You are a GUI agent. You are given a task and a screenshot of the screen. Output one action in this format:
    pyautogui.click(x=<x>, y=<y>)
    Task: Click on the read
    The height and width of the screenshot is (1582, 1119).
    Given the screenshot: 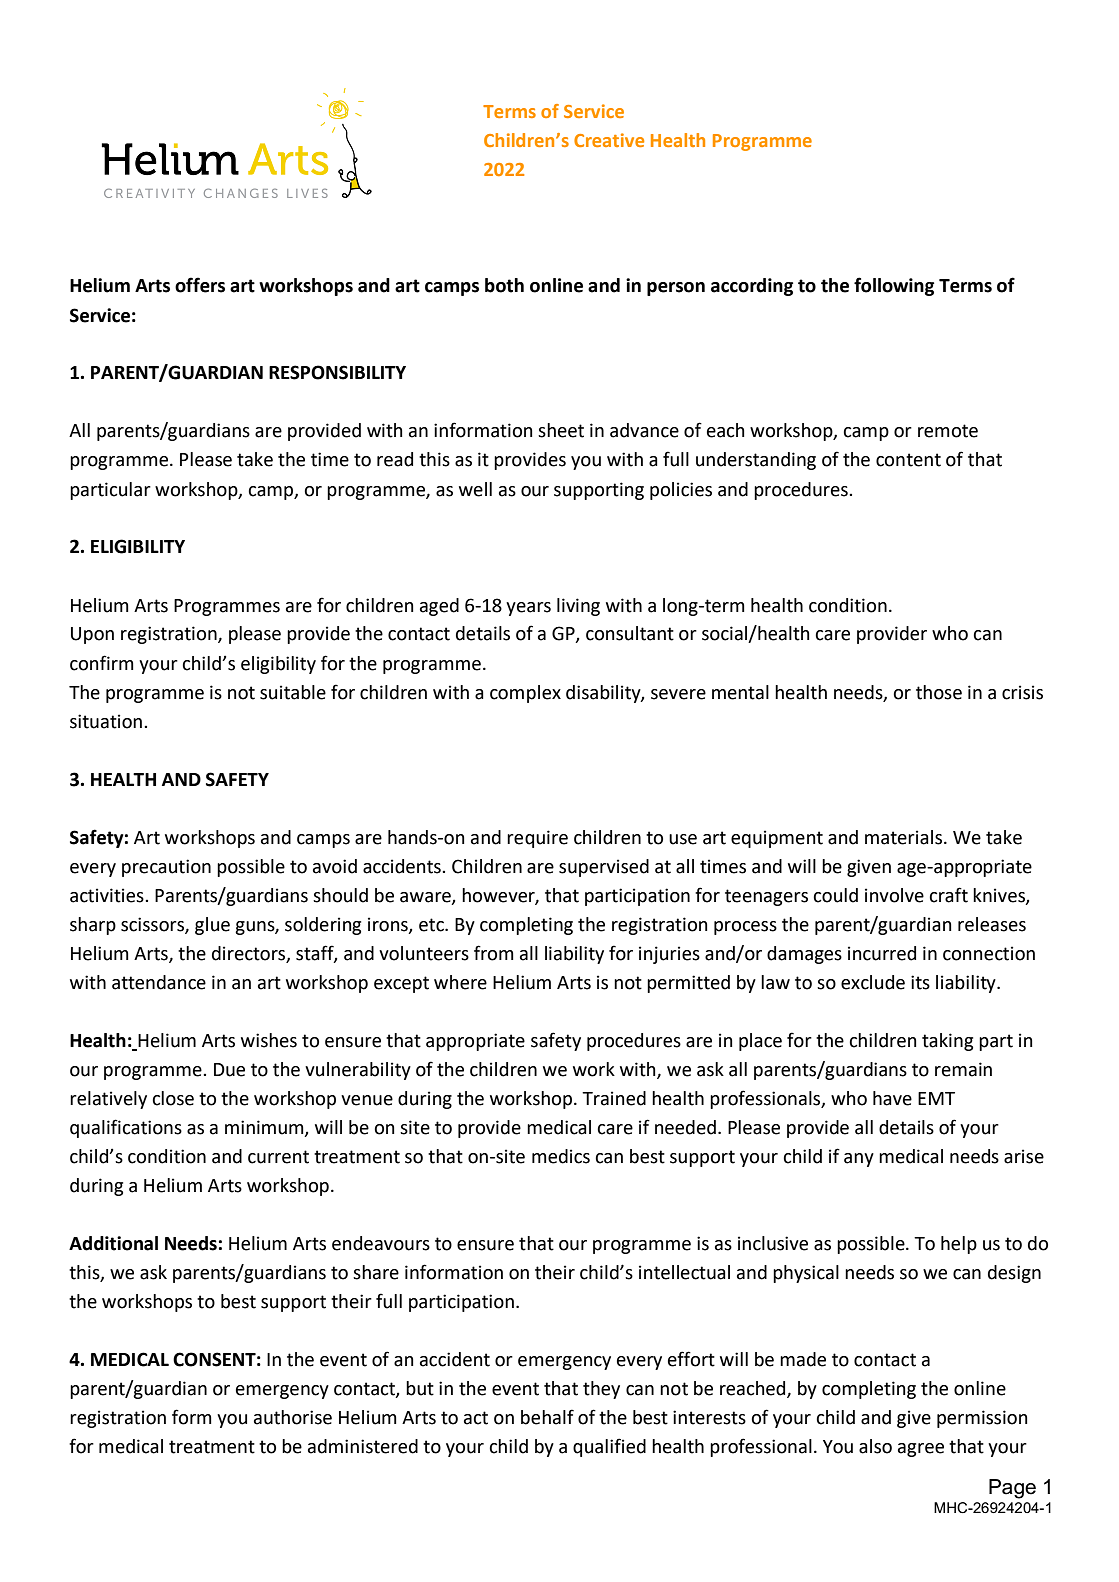 What is the action you would take?
    pyautogui.click(x=395, y=459)
